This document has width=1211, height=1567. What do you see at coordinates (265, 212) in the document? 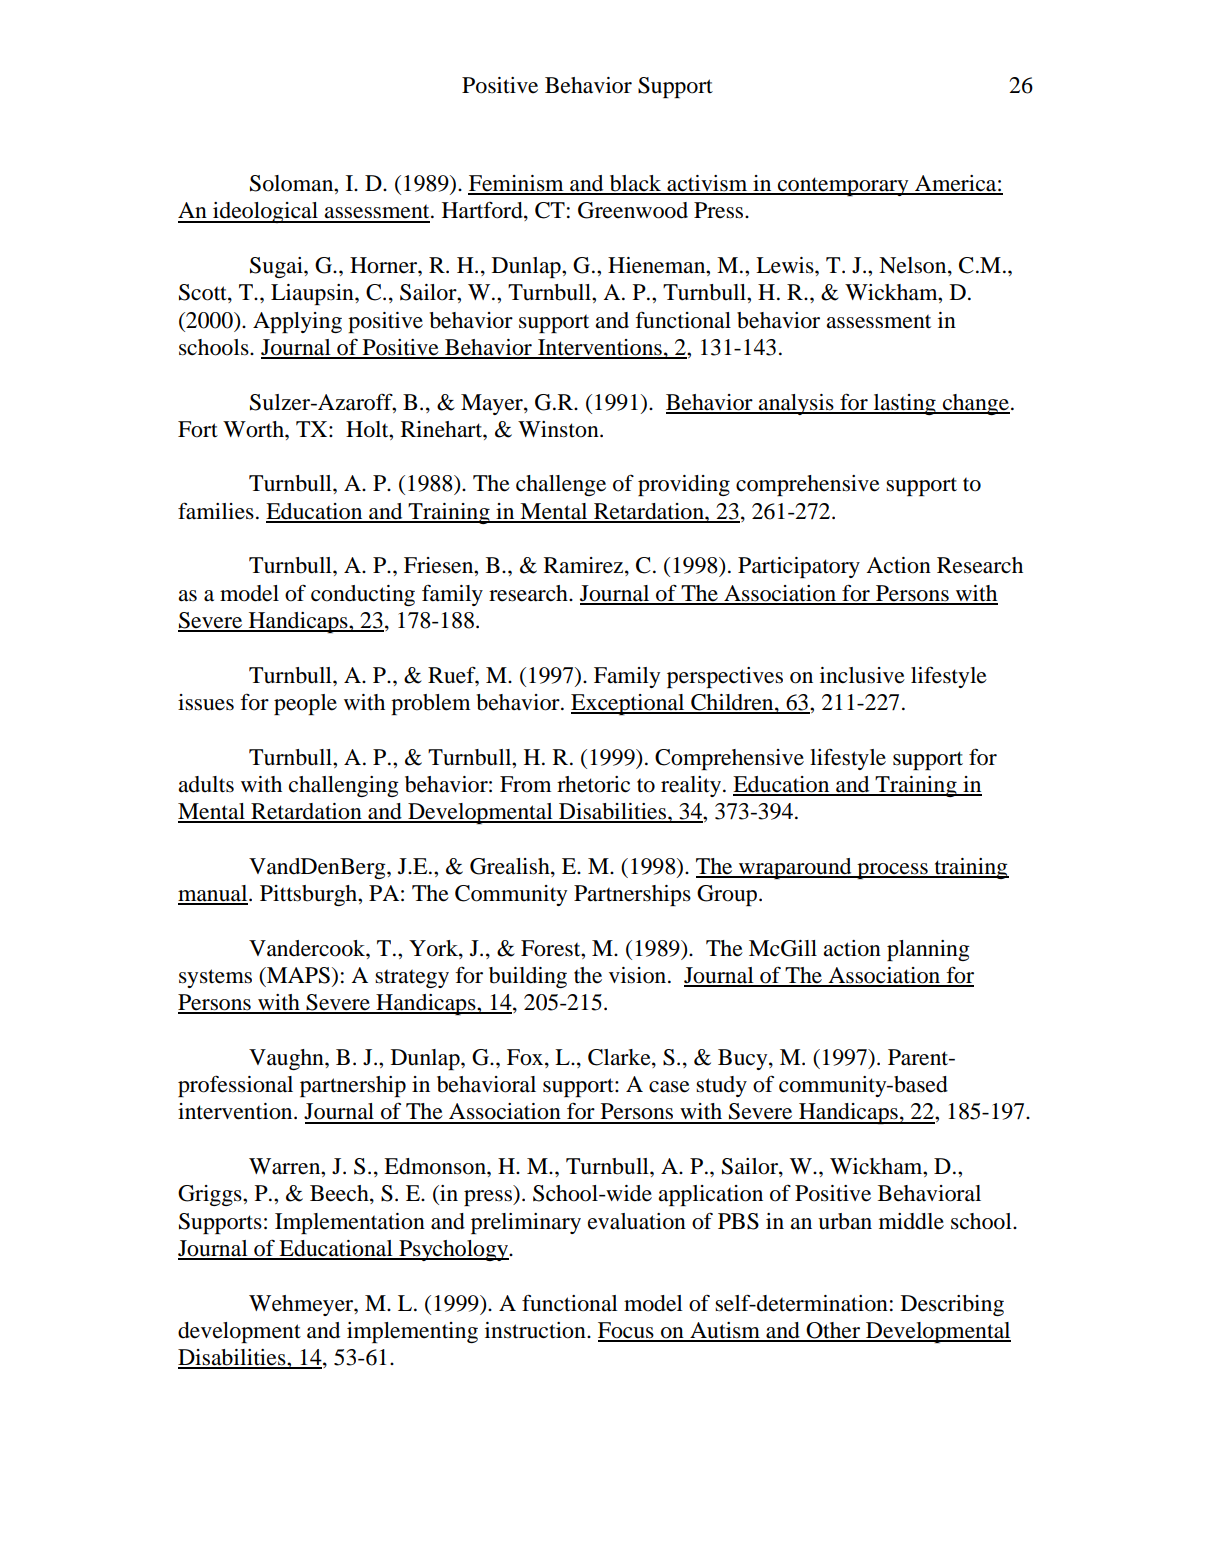
I see `ideological` at bounding box center [265, 212].
